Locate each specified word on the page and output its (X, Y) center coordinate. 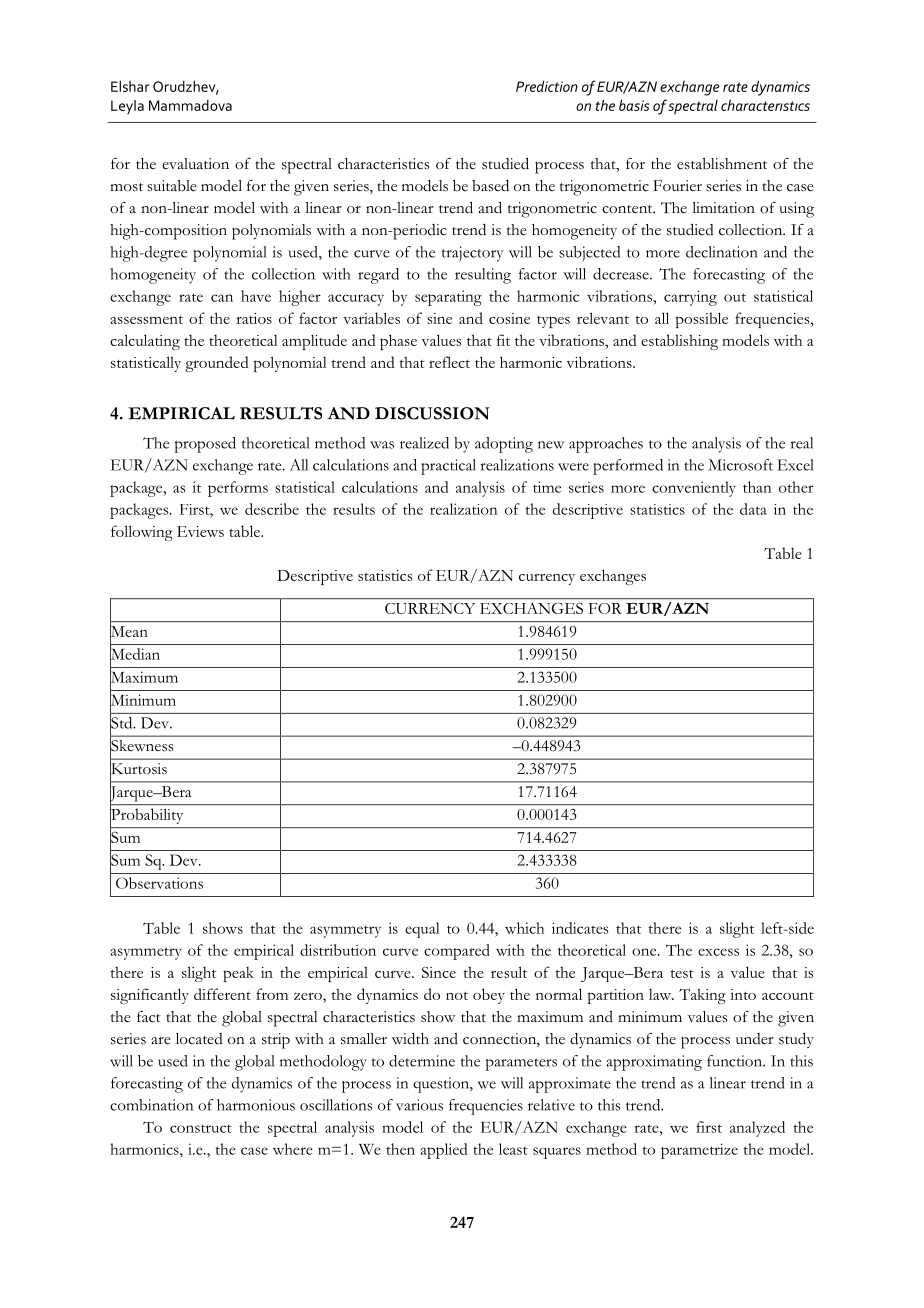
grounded (217, 364)
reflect (449, 362)
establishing (679, 342)
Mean (129, 631)
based (490, 186)
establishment (722, 164)
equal (422, 930)
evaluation (195, 164)
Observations (159, 883)
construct (201, 1128)
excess (718, 952)
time (547, 487)
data (753, 509)
